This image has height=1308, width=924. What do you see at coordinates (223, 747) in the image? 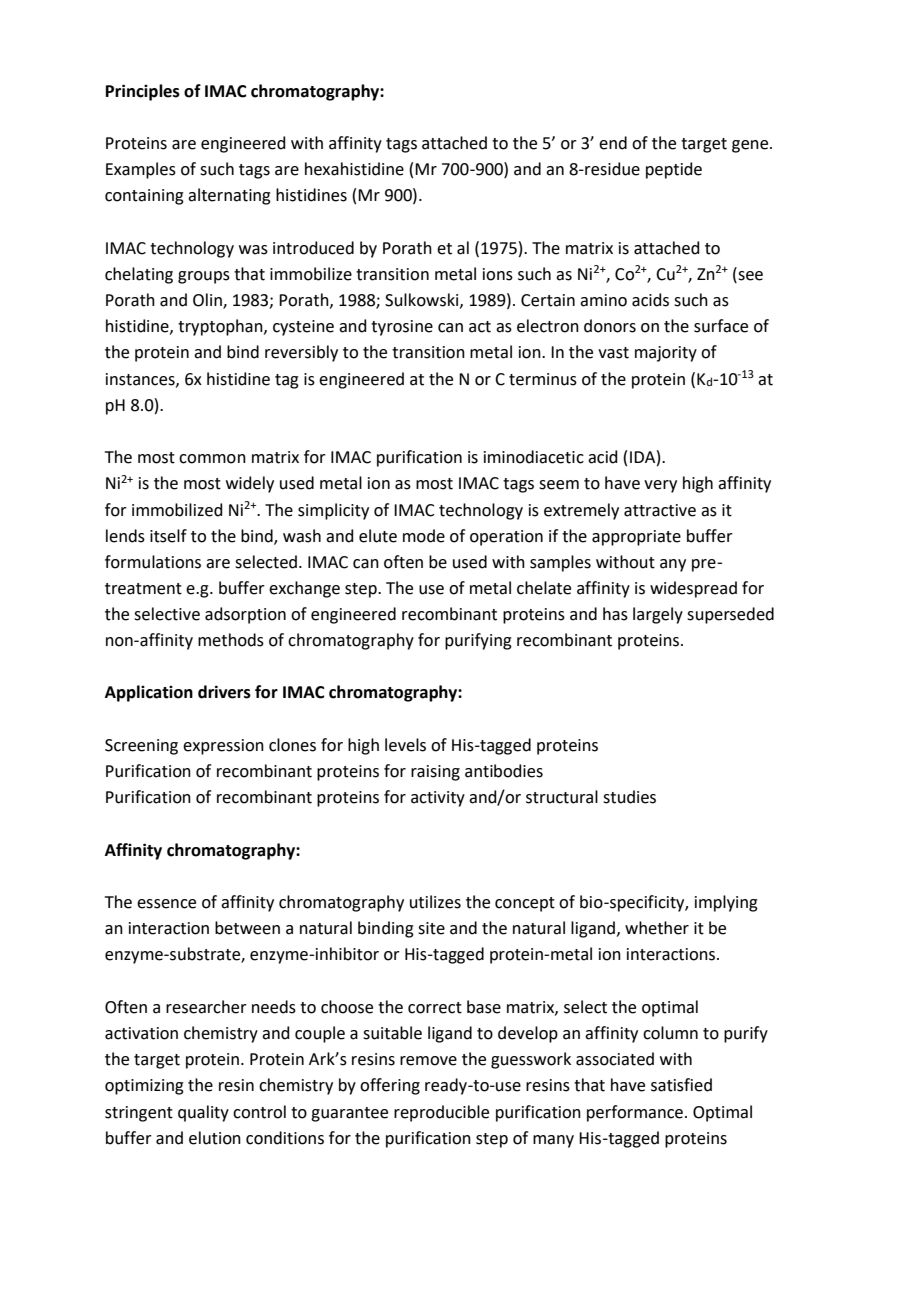
I see `expression` at bounding box center [223, 747].
